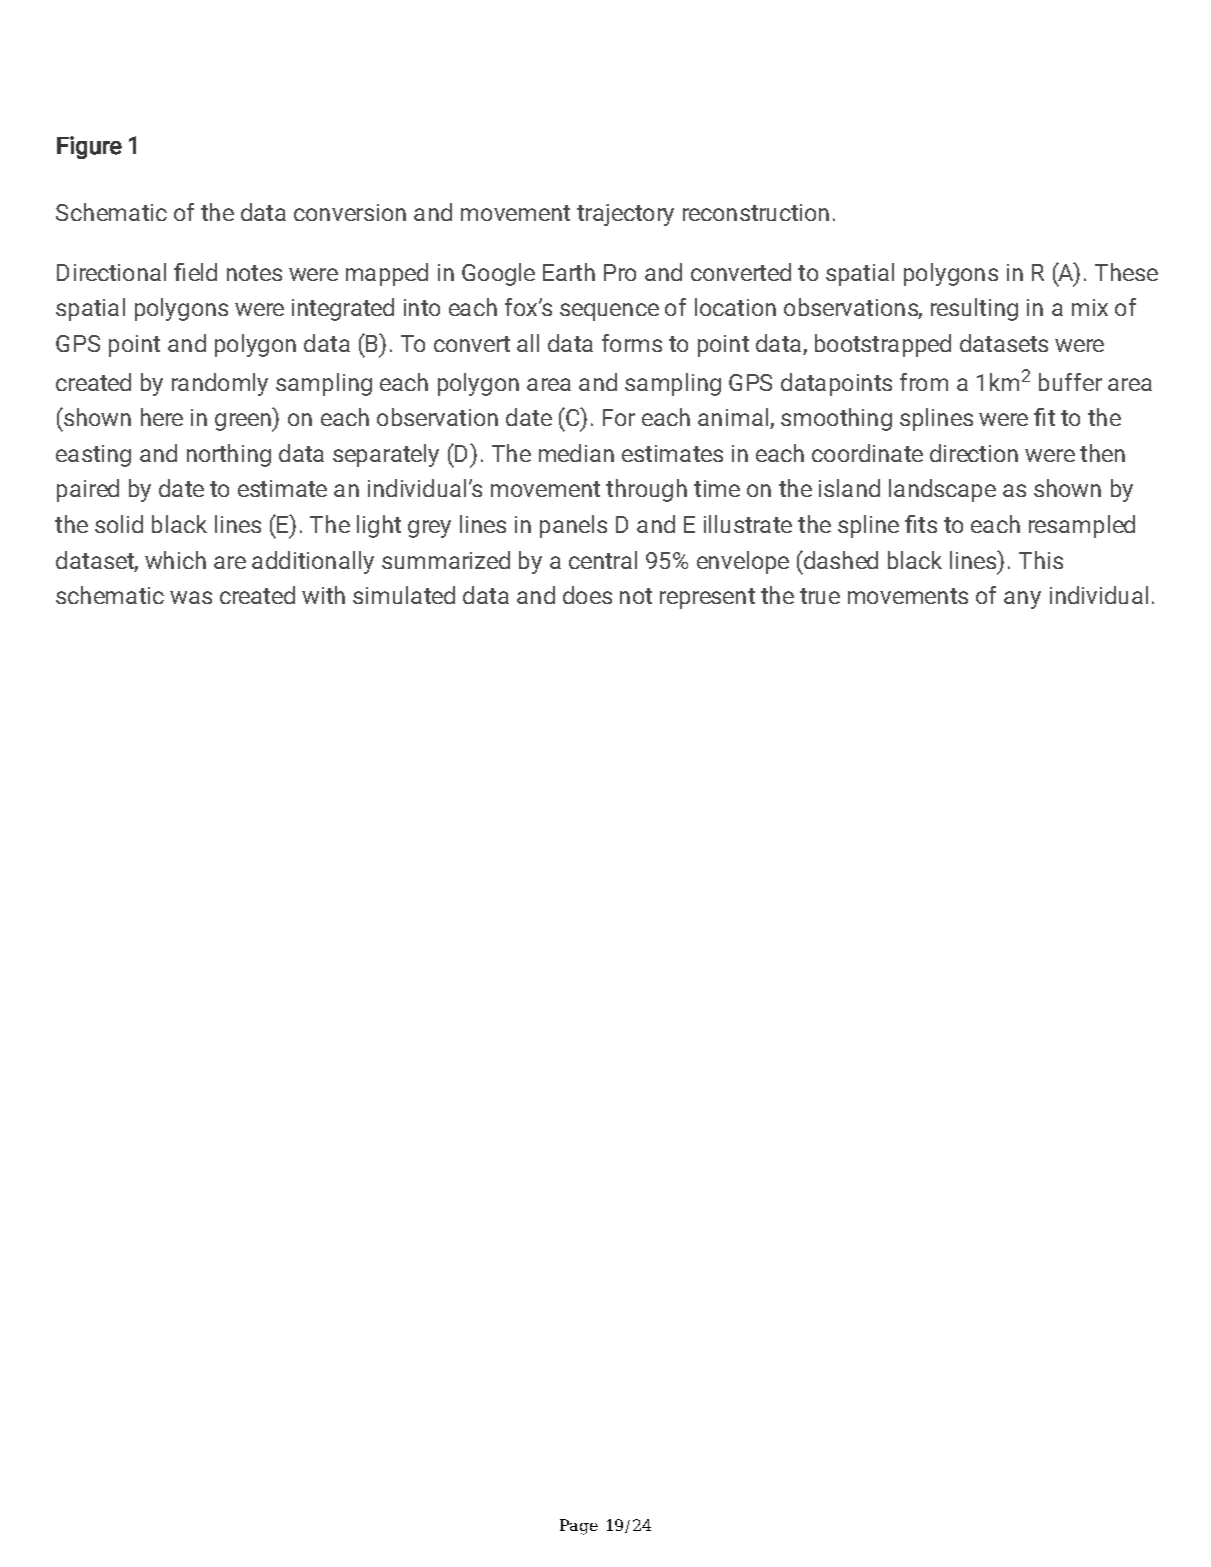 This page has height=1567, width=1211. I want to click on field, so click(195, 272).
